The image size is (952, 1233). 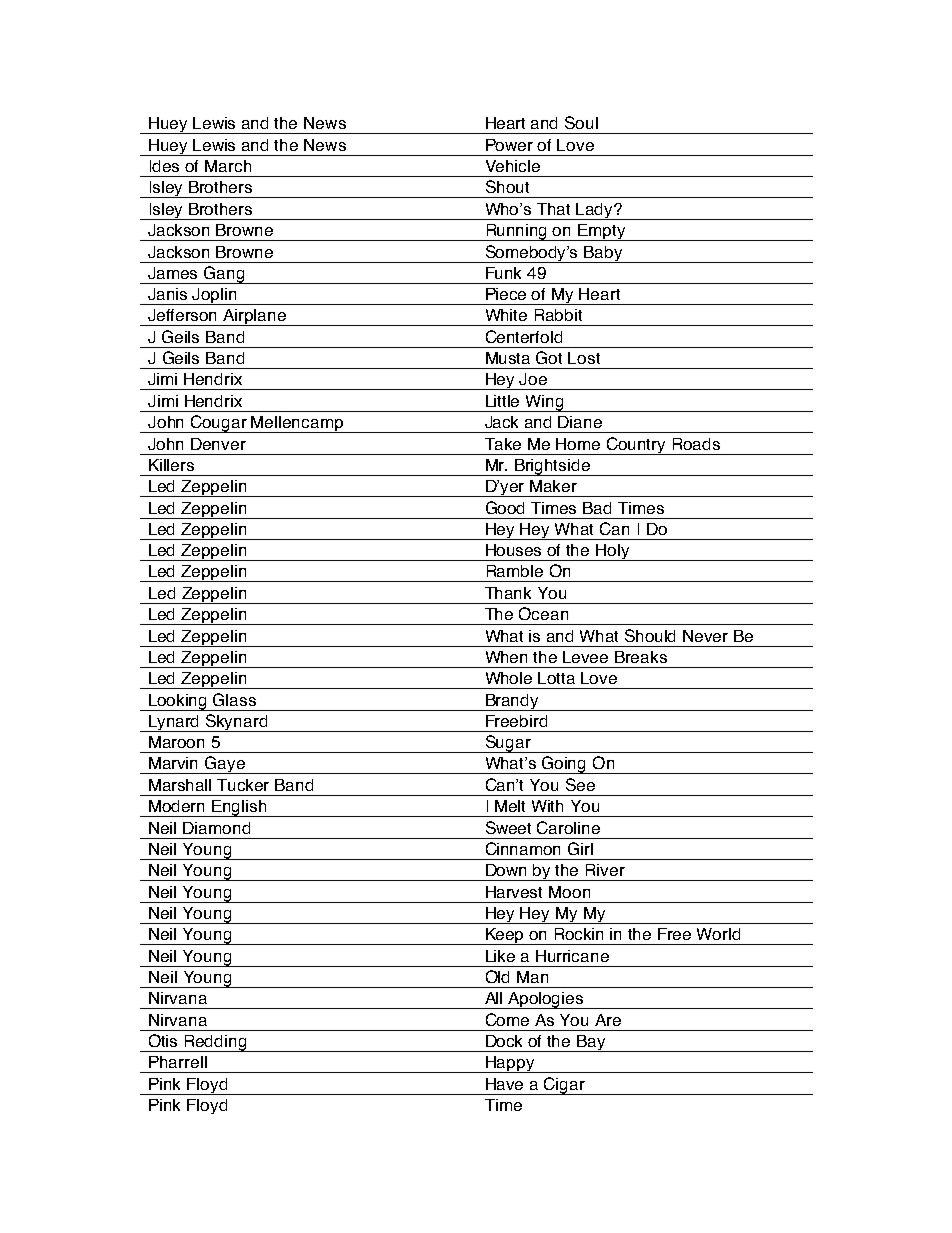 What do you see at coordinates (508, 744) in the image?
I see `Sugar` at bounding box center [508, 744].
